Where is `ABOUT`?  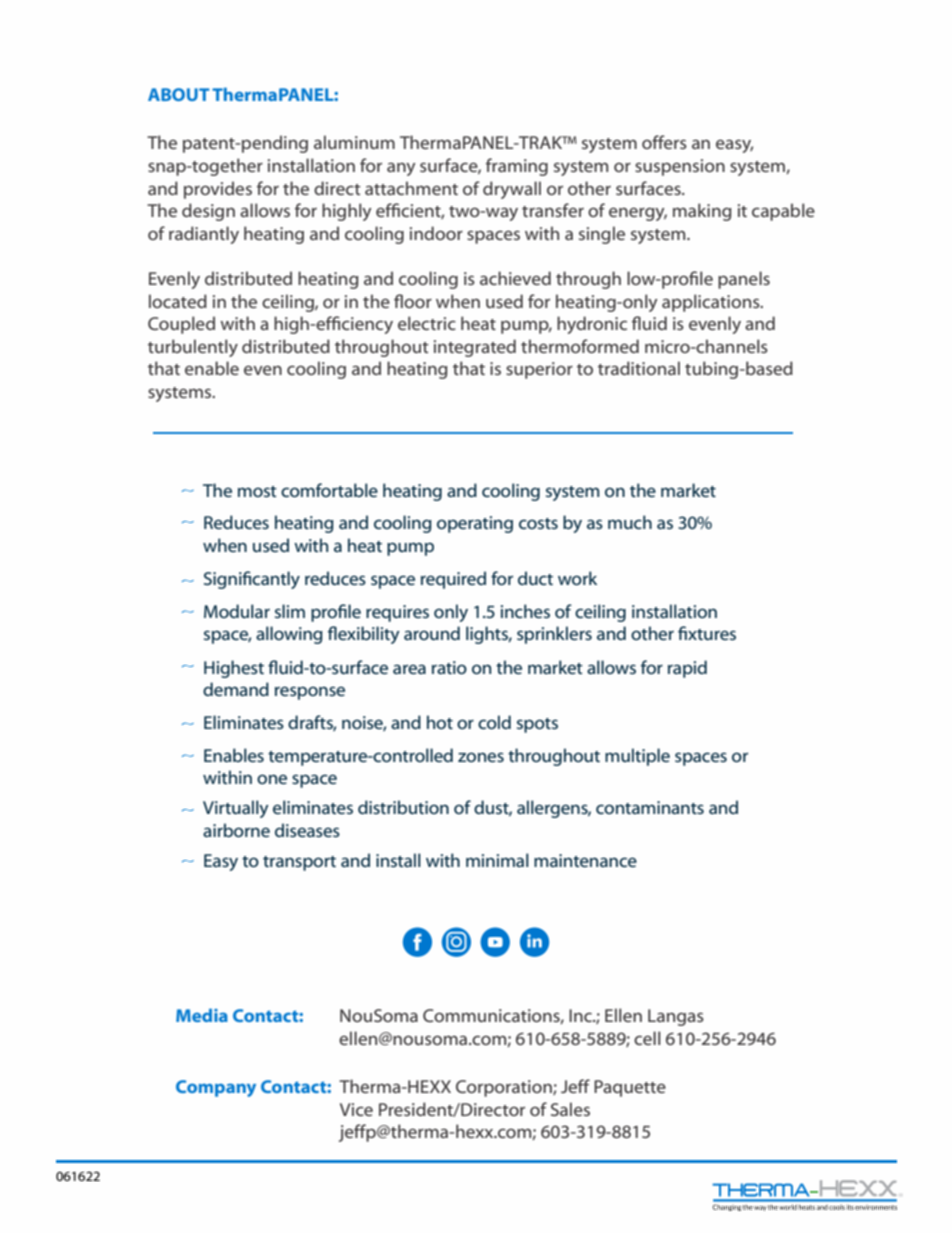 ABOUT is located at coordinates (179, 94).
